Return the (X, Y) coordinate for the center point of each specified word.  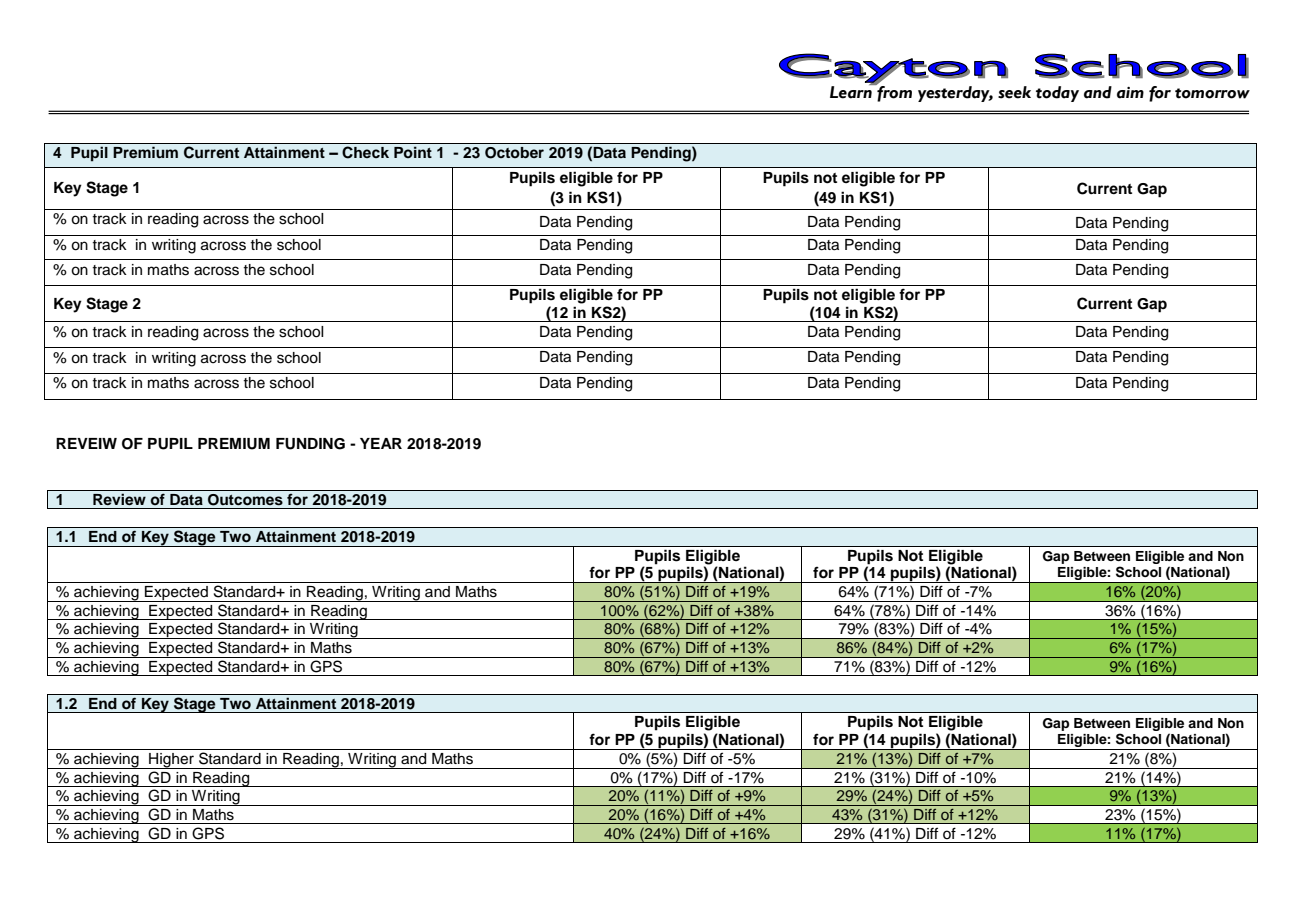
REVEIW (86, 443)
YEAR (381, 443)
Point (413, 152)
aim (1130, 93)
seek (1014, 92)
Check (365, 152)
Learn (852, 91)
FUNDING (310, 444)
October (514, 153)
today (1057, 94)
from (893, 93)
